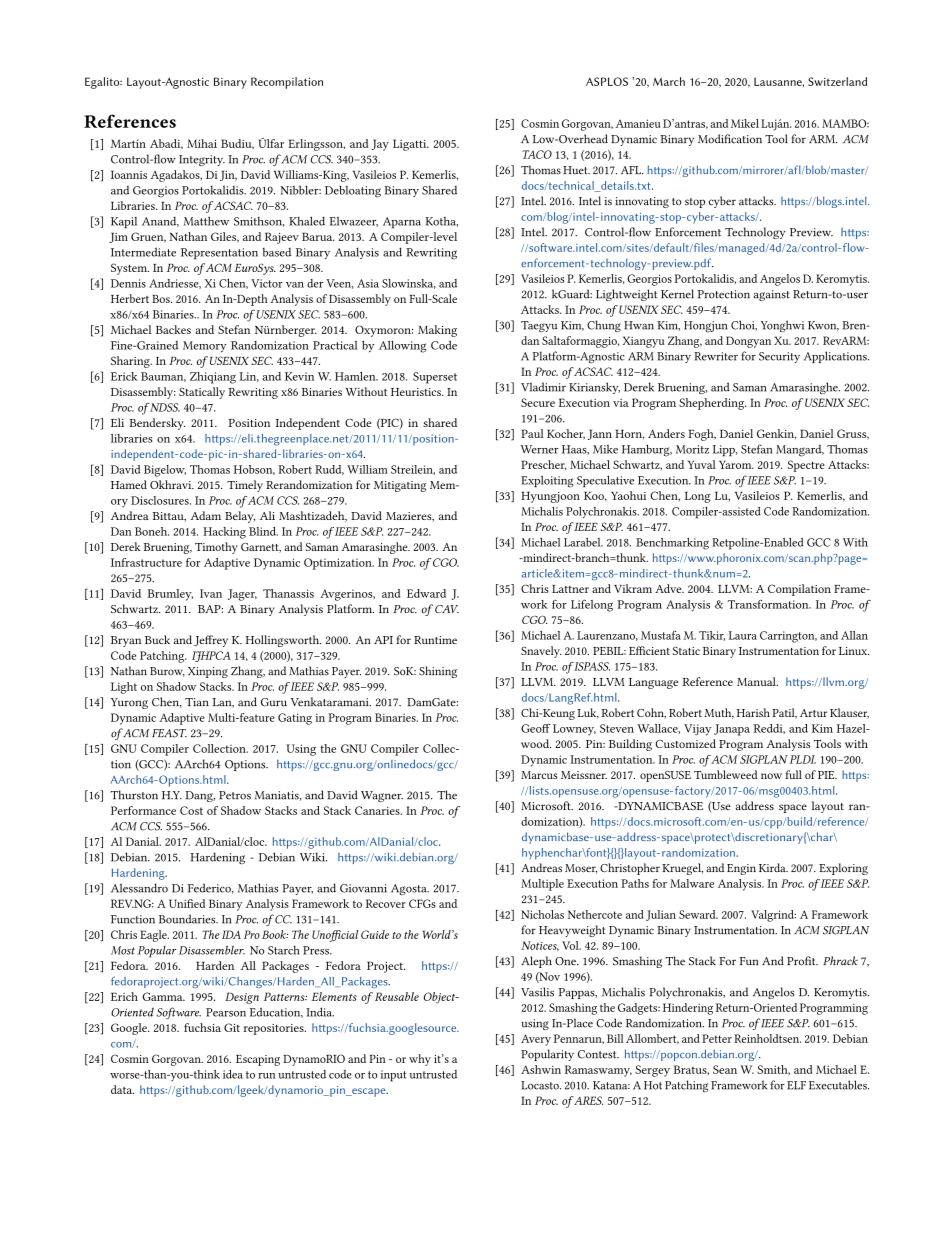 The image size is (952, 1233). Describe the element at coordinates (837, 81) in the screenshot. I see `Switzerland` at that location.
